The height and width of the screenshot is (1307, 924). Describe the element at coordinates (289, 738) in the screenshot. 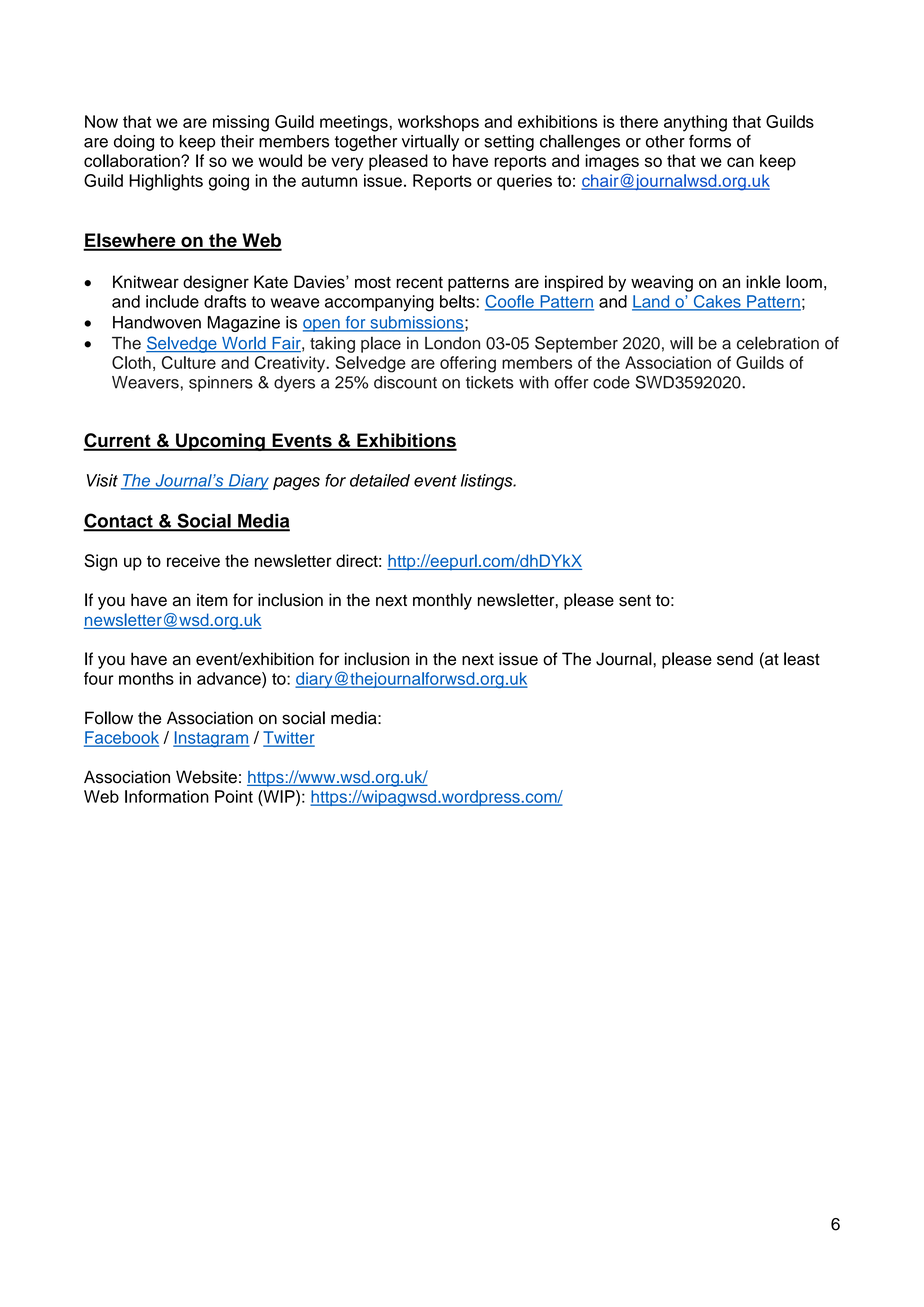

I see `Twitter` at that location.
